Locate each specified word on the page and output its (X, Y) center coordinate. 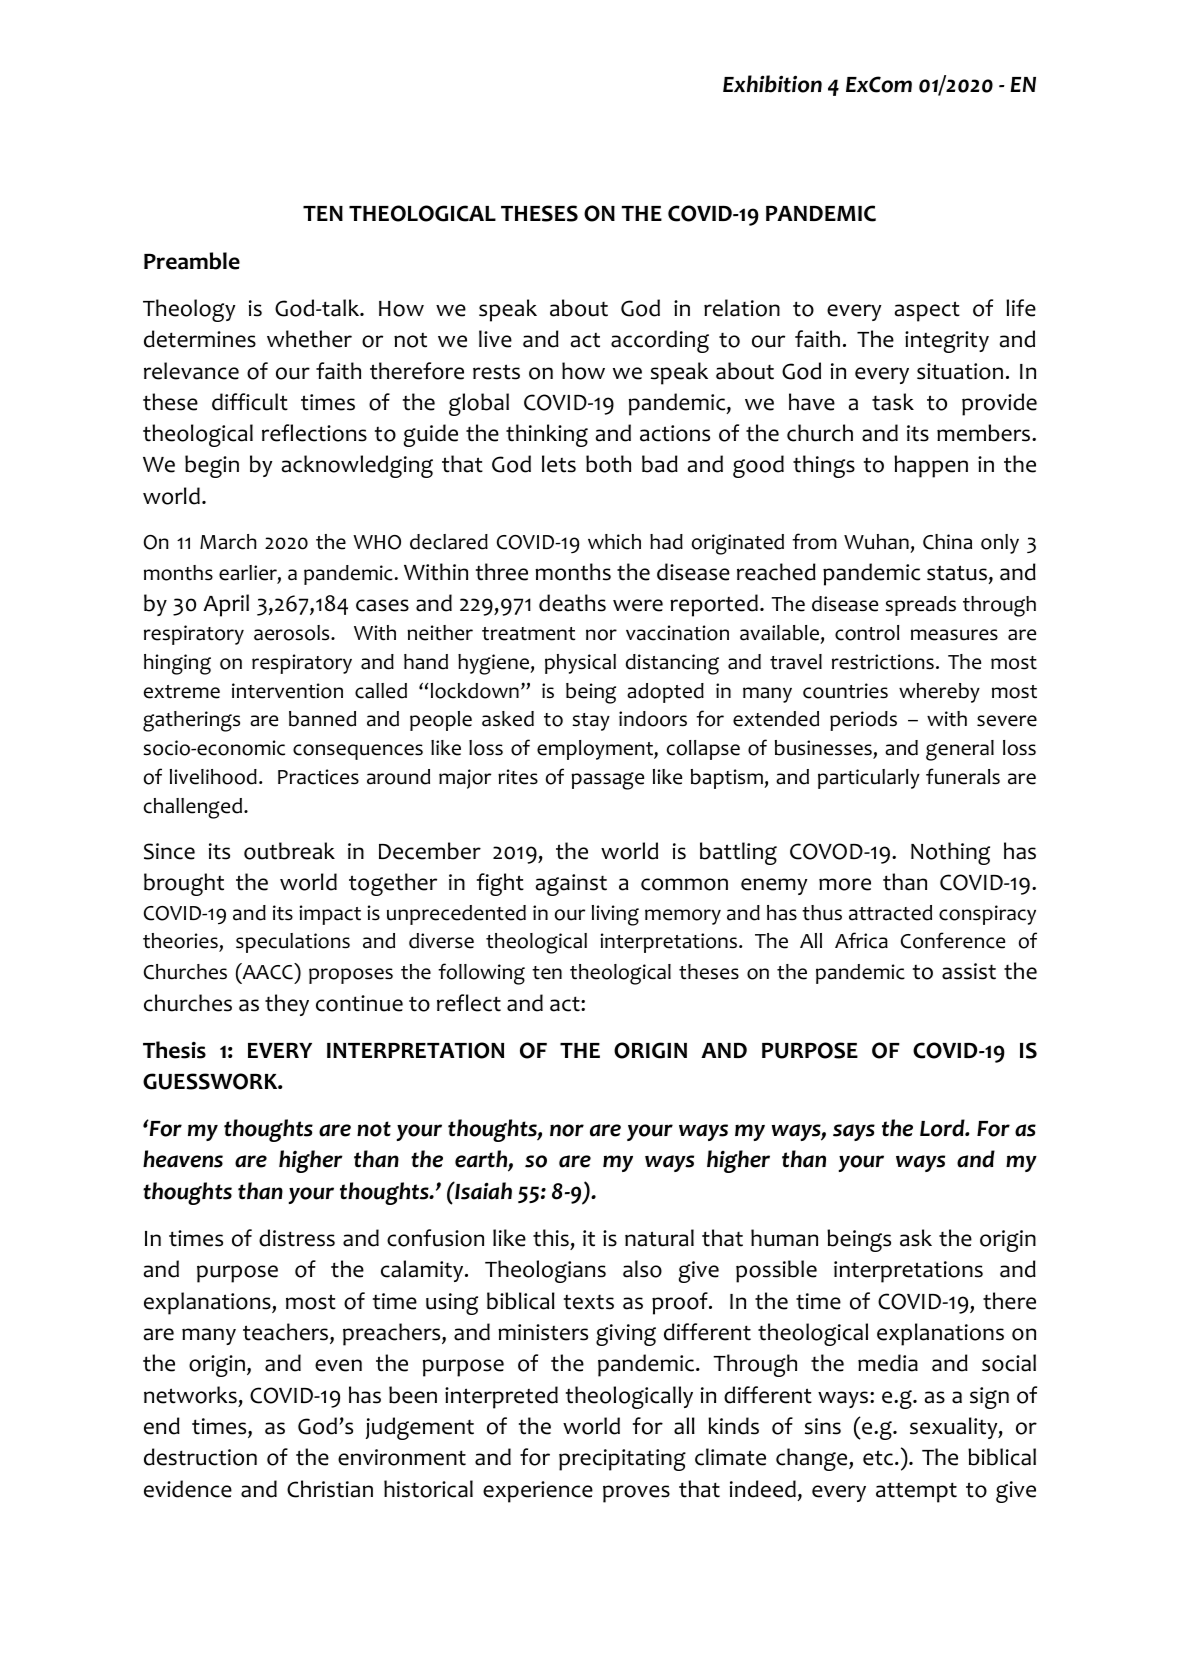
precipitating (622, 1460)
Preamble (192, 261)
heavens (183, 1159)
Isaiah (482, 1190)
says (854, 1132)
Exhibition (772, 84)
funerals (963, 776)
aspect (927, 311)
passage (607, 781)
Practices (318, 777)
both (608, 464)
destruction (200, 1457)
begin (212, 466)
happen (931, 466)
